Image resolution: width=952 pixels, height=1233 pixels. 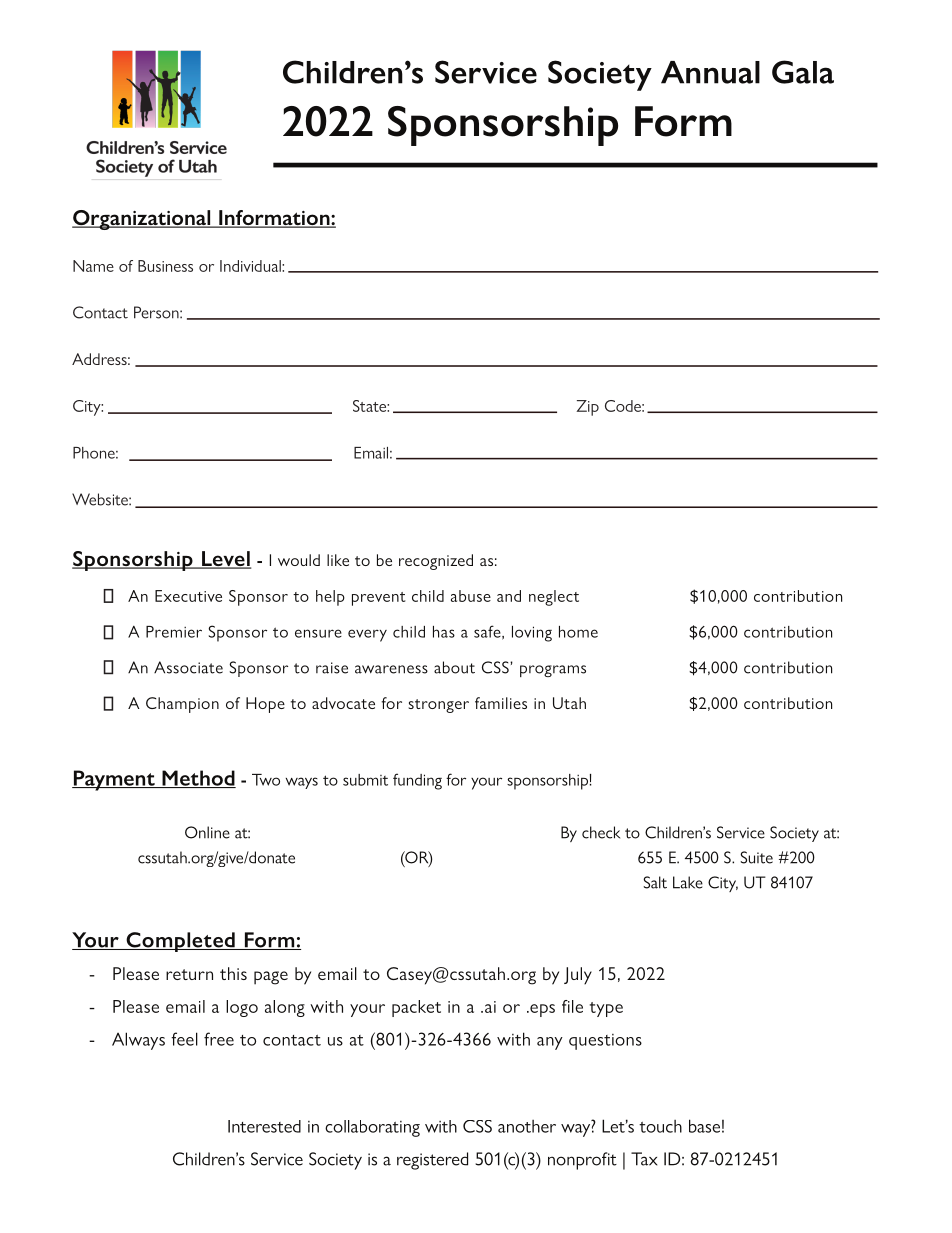 What do you see at coordinates (554, 598) in the screenshot?
I see `neglect` at bounding box center [554, 598].
